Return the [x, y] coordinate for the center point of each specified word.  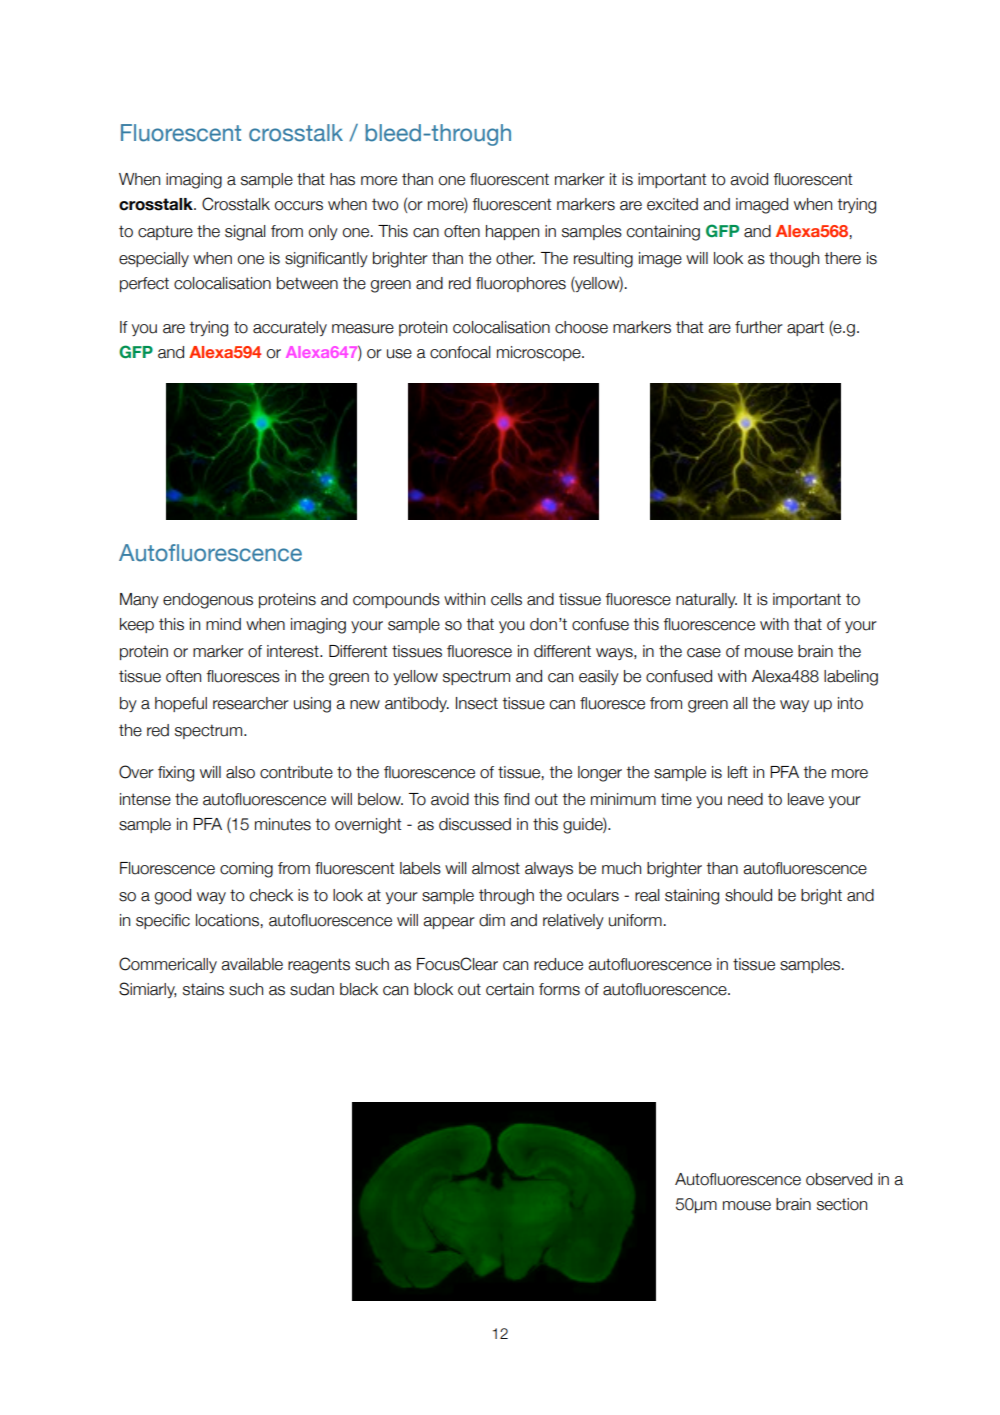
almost [496, 868]
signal [245, 233]
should [748, 895]
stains [203, 989]
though [794, 260]
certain [510, 989]
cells [506, 599]
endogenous [208, 601]
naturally [706, 600]
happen [512, 232]
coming [246, 870]
